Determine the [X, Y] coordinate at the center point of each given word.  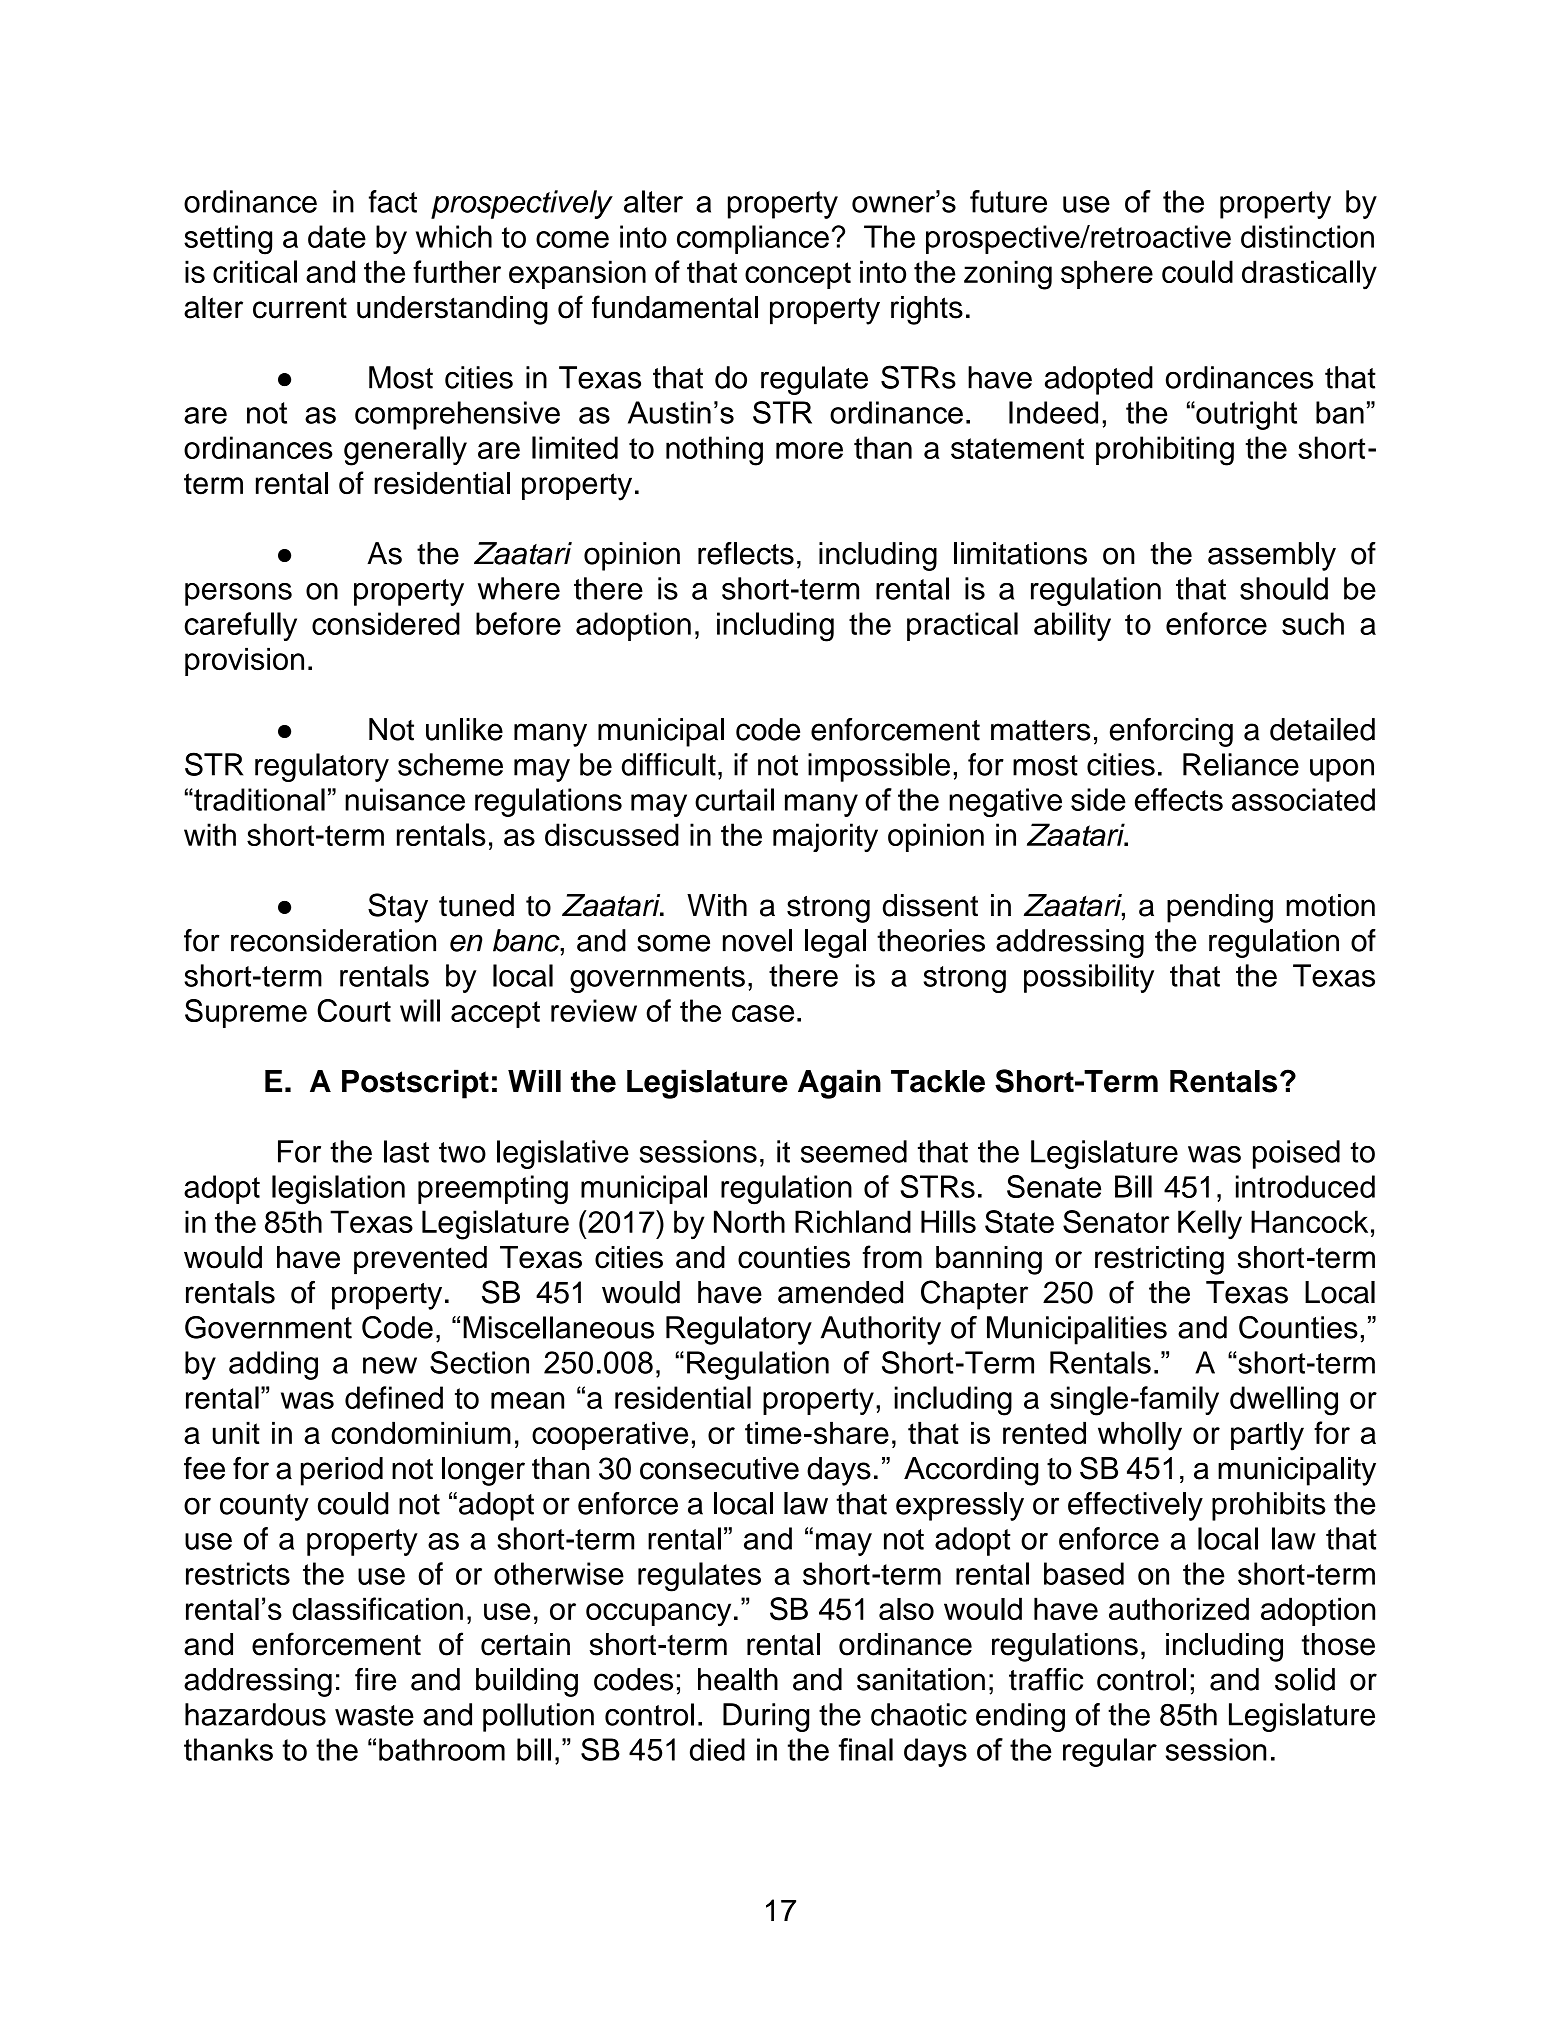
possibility [1089, 978]
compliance [753, 239]
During [766, 1717]
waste [374, 1715]
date [337, 236]
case [763, 1013]
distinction [1307, 236]
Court [354, 1010]
